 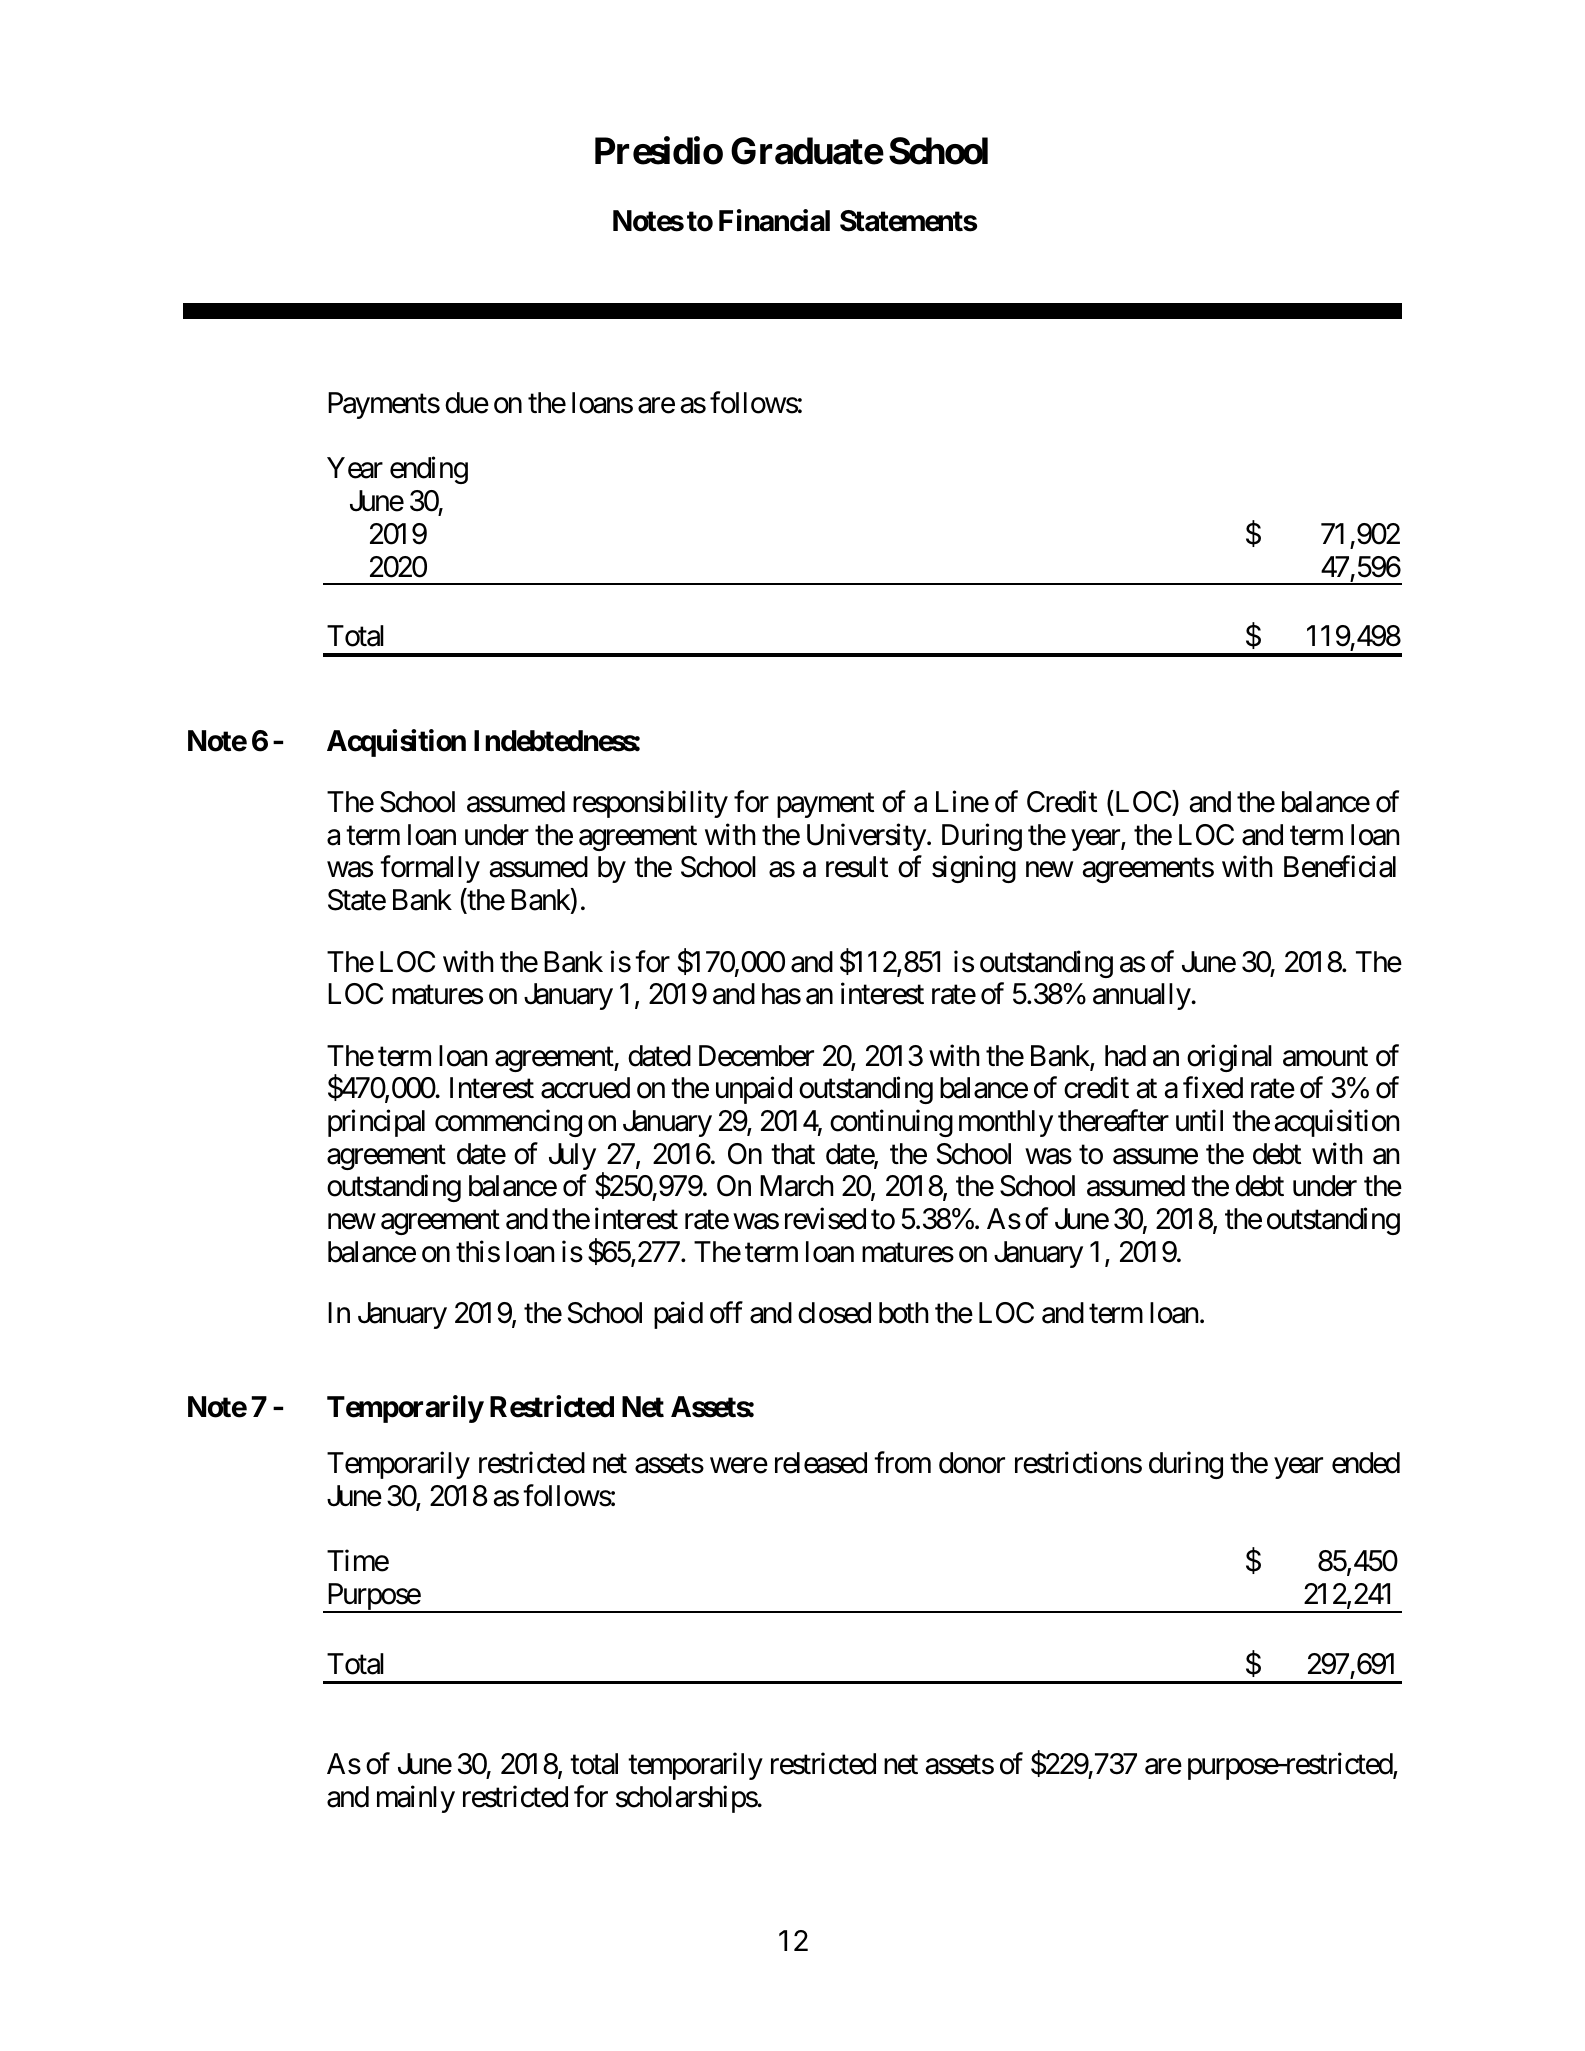 I want to click on Financial, so click(x=774, y=220).
